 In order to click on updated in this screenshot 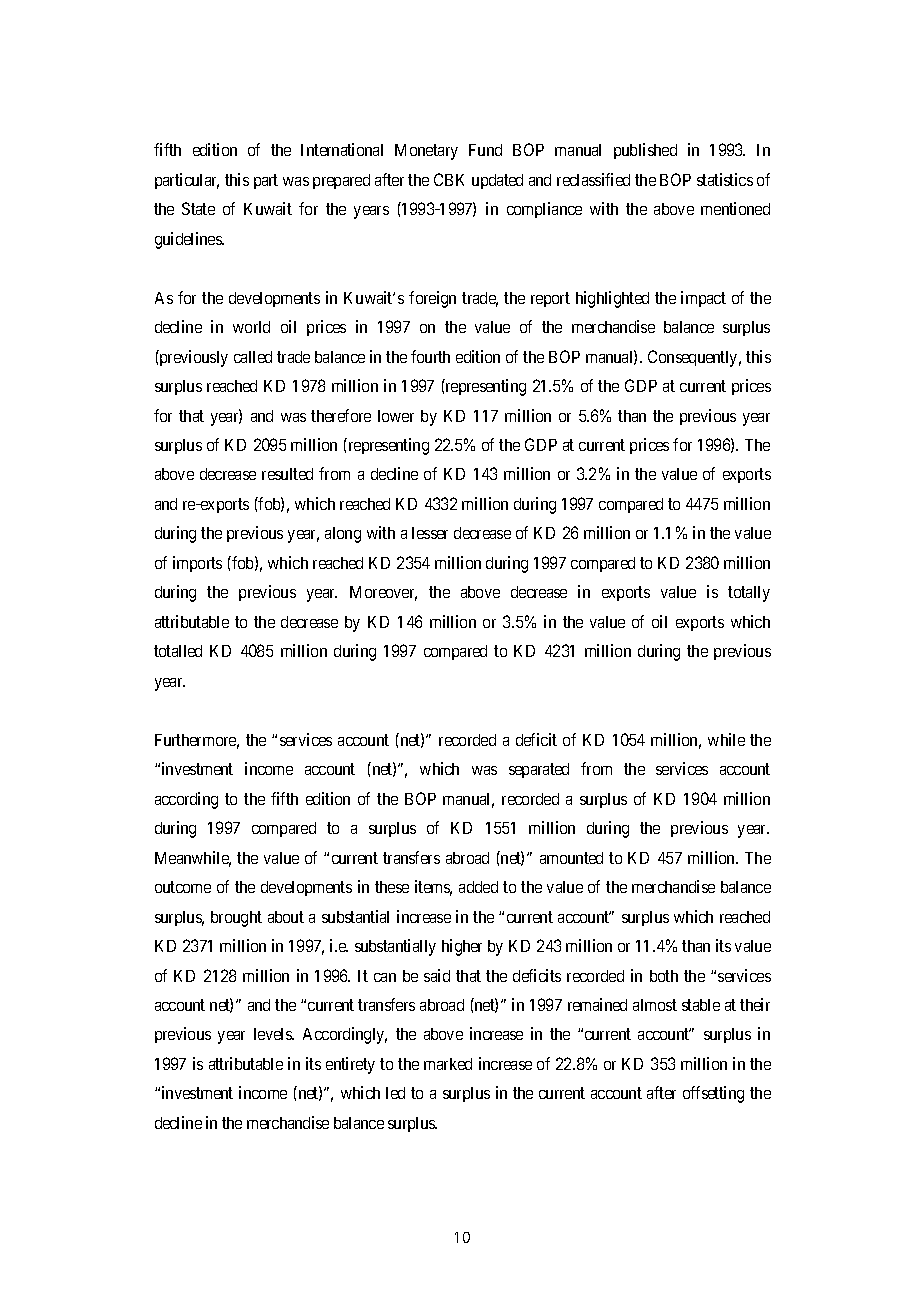, I will do `click(497, 181)`.
